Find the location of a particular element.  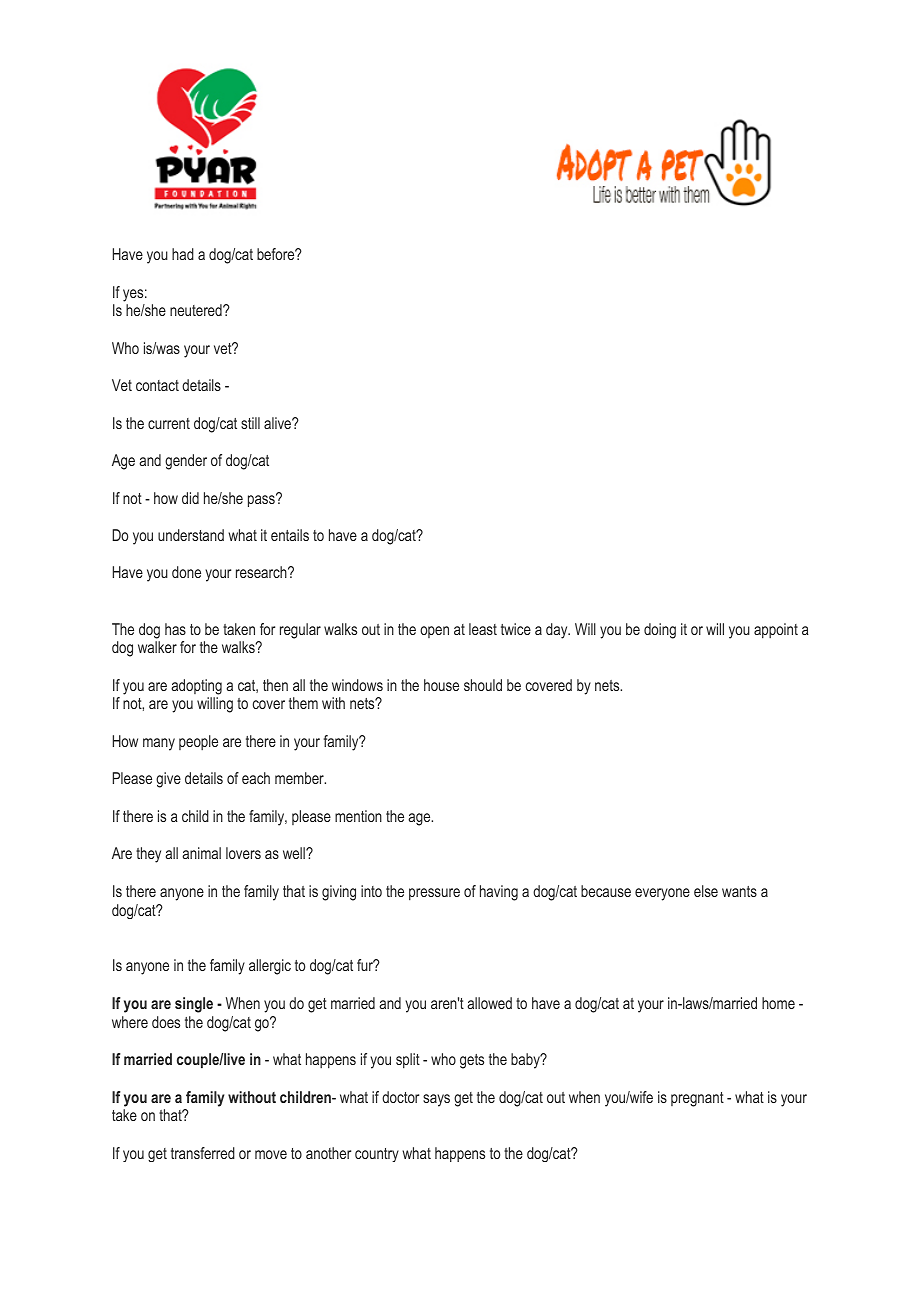

house is located at coordinates (441, 685).
